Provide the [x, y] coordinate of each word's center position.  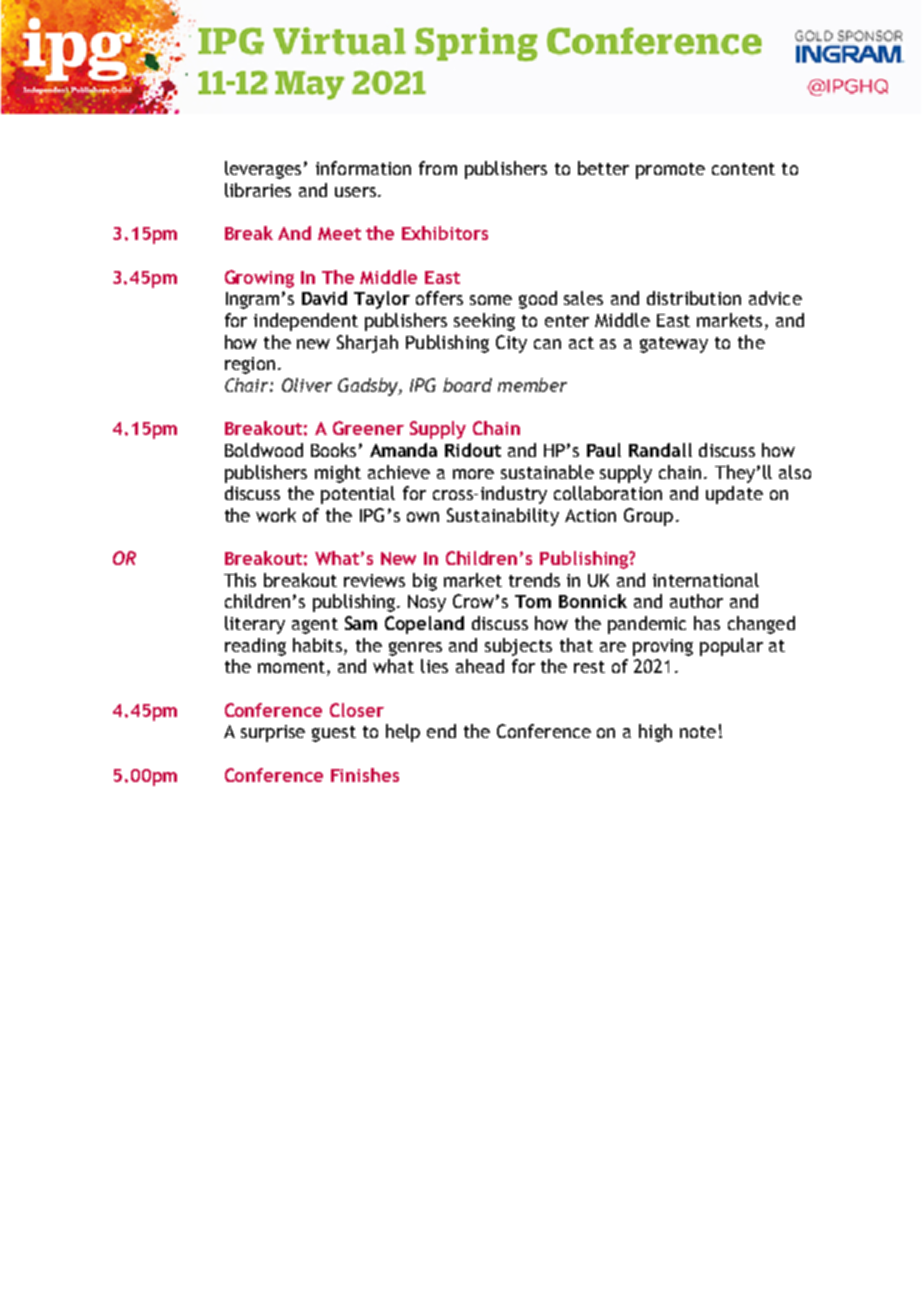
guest [334, 734]
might [338, 474]
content [743, 169]
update [734, 495]
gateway [674, 345]
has [707, 623]
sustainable [547, 472]
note [698, 732]
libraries [258, 190]
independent [306, 322]
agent [315, 626]
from [438, 168]
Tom [533, 601]
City [511, 344]
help [403, 733]
